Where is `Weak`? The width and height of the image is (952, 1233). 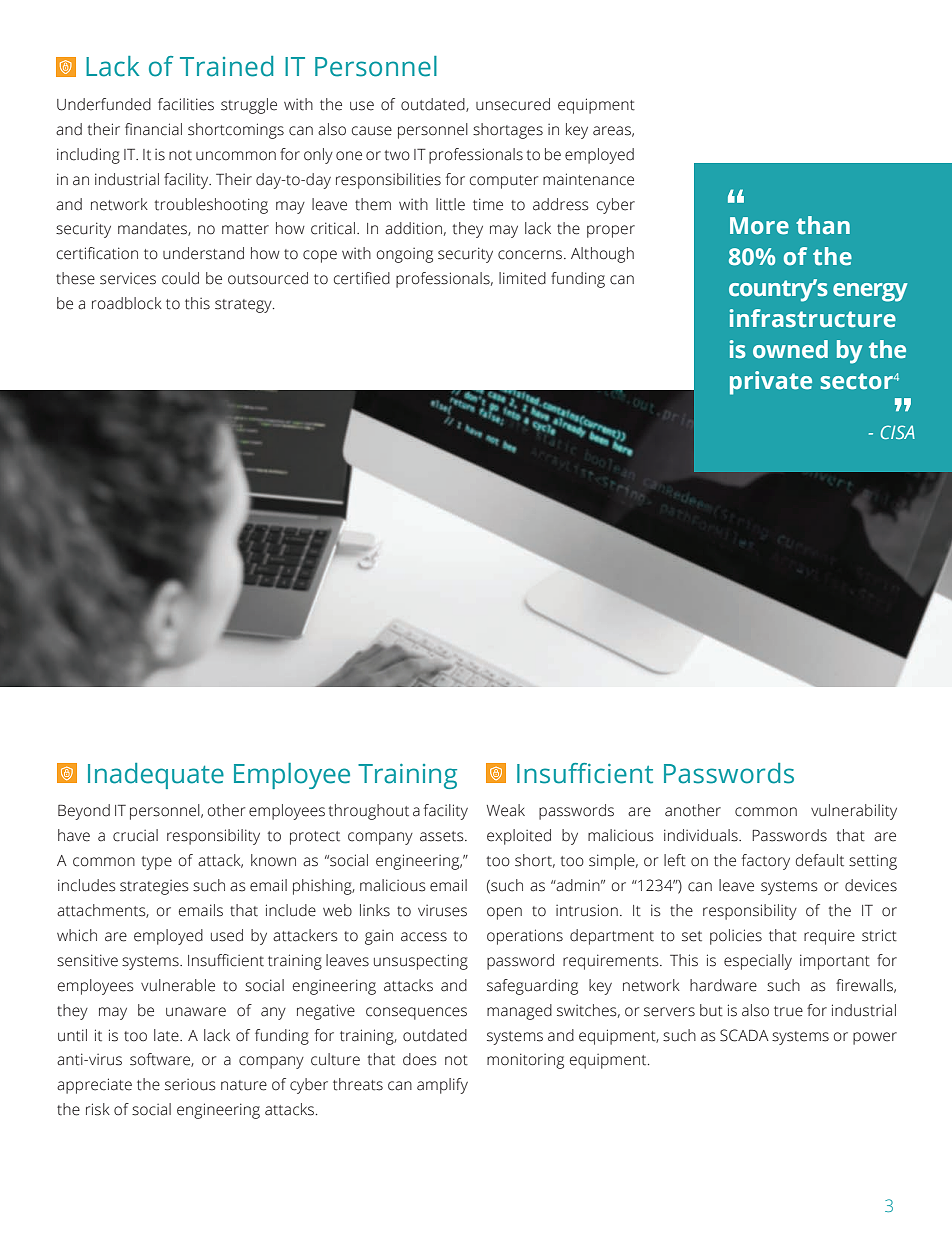
Weak is located at coordinates (506, 810).
